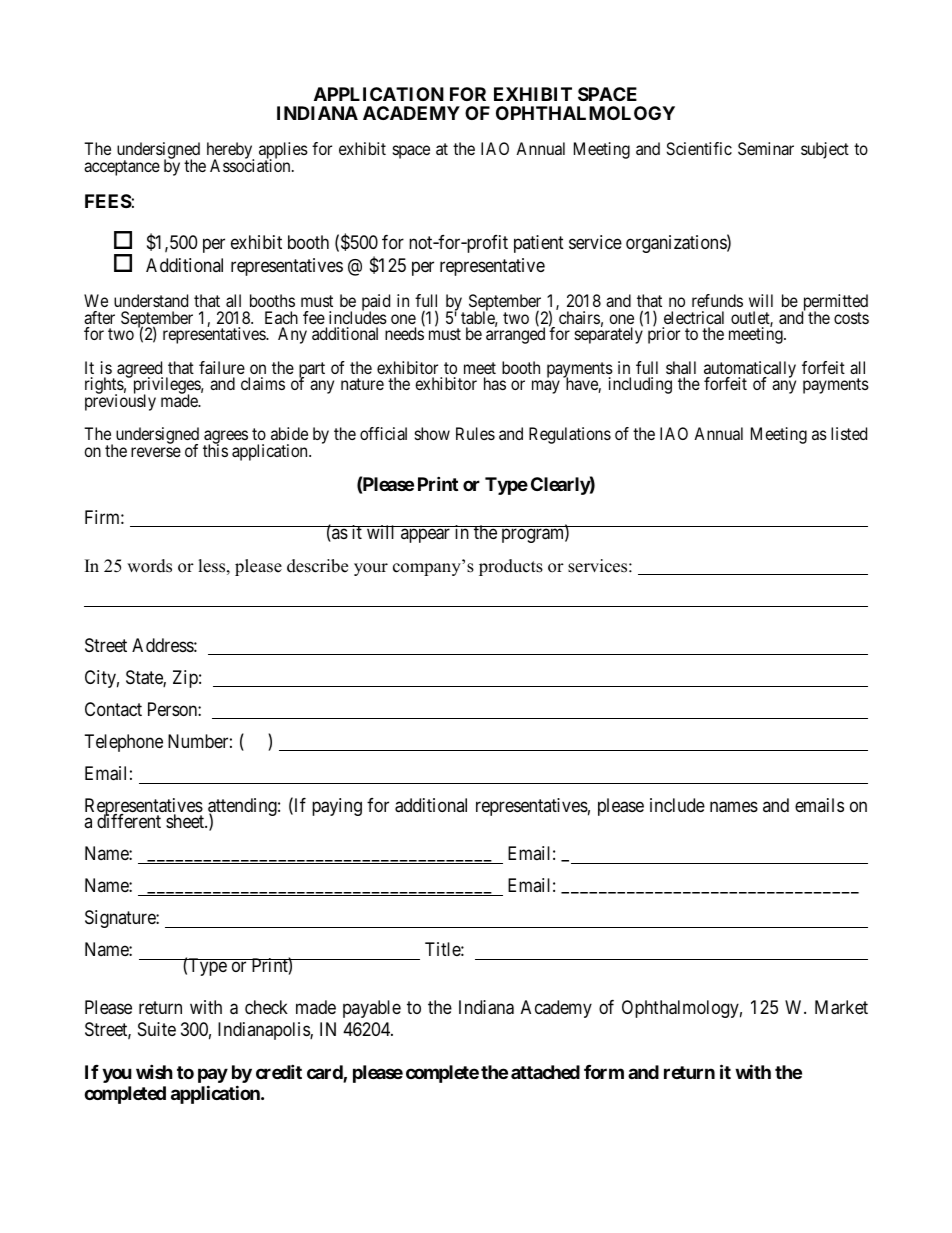 The width and height of the screenshot is (952, 1233). What do you see at coordinates (539, 244) in the screenshot?
I see `patient` at bounding box center [539, 244].
